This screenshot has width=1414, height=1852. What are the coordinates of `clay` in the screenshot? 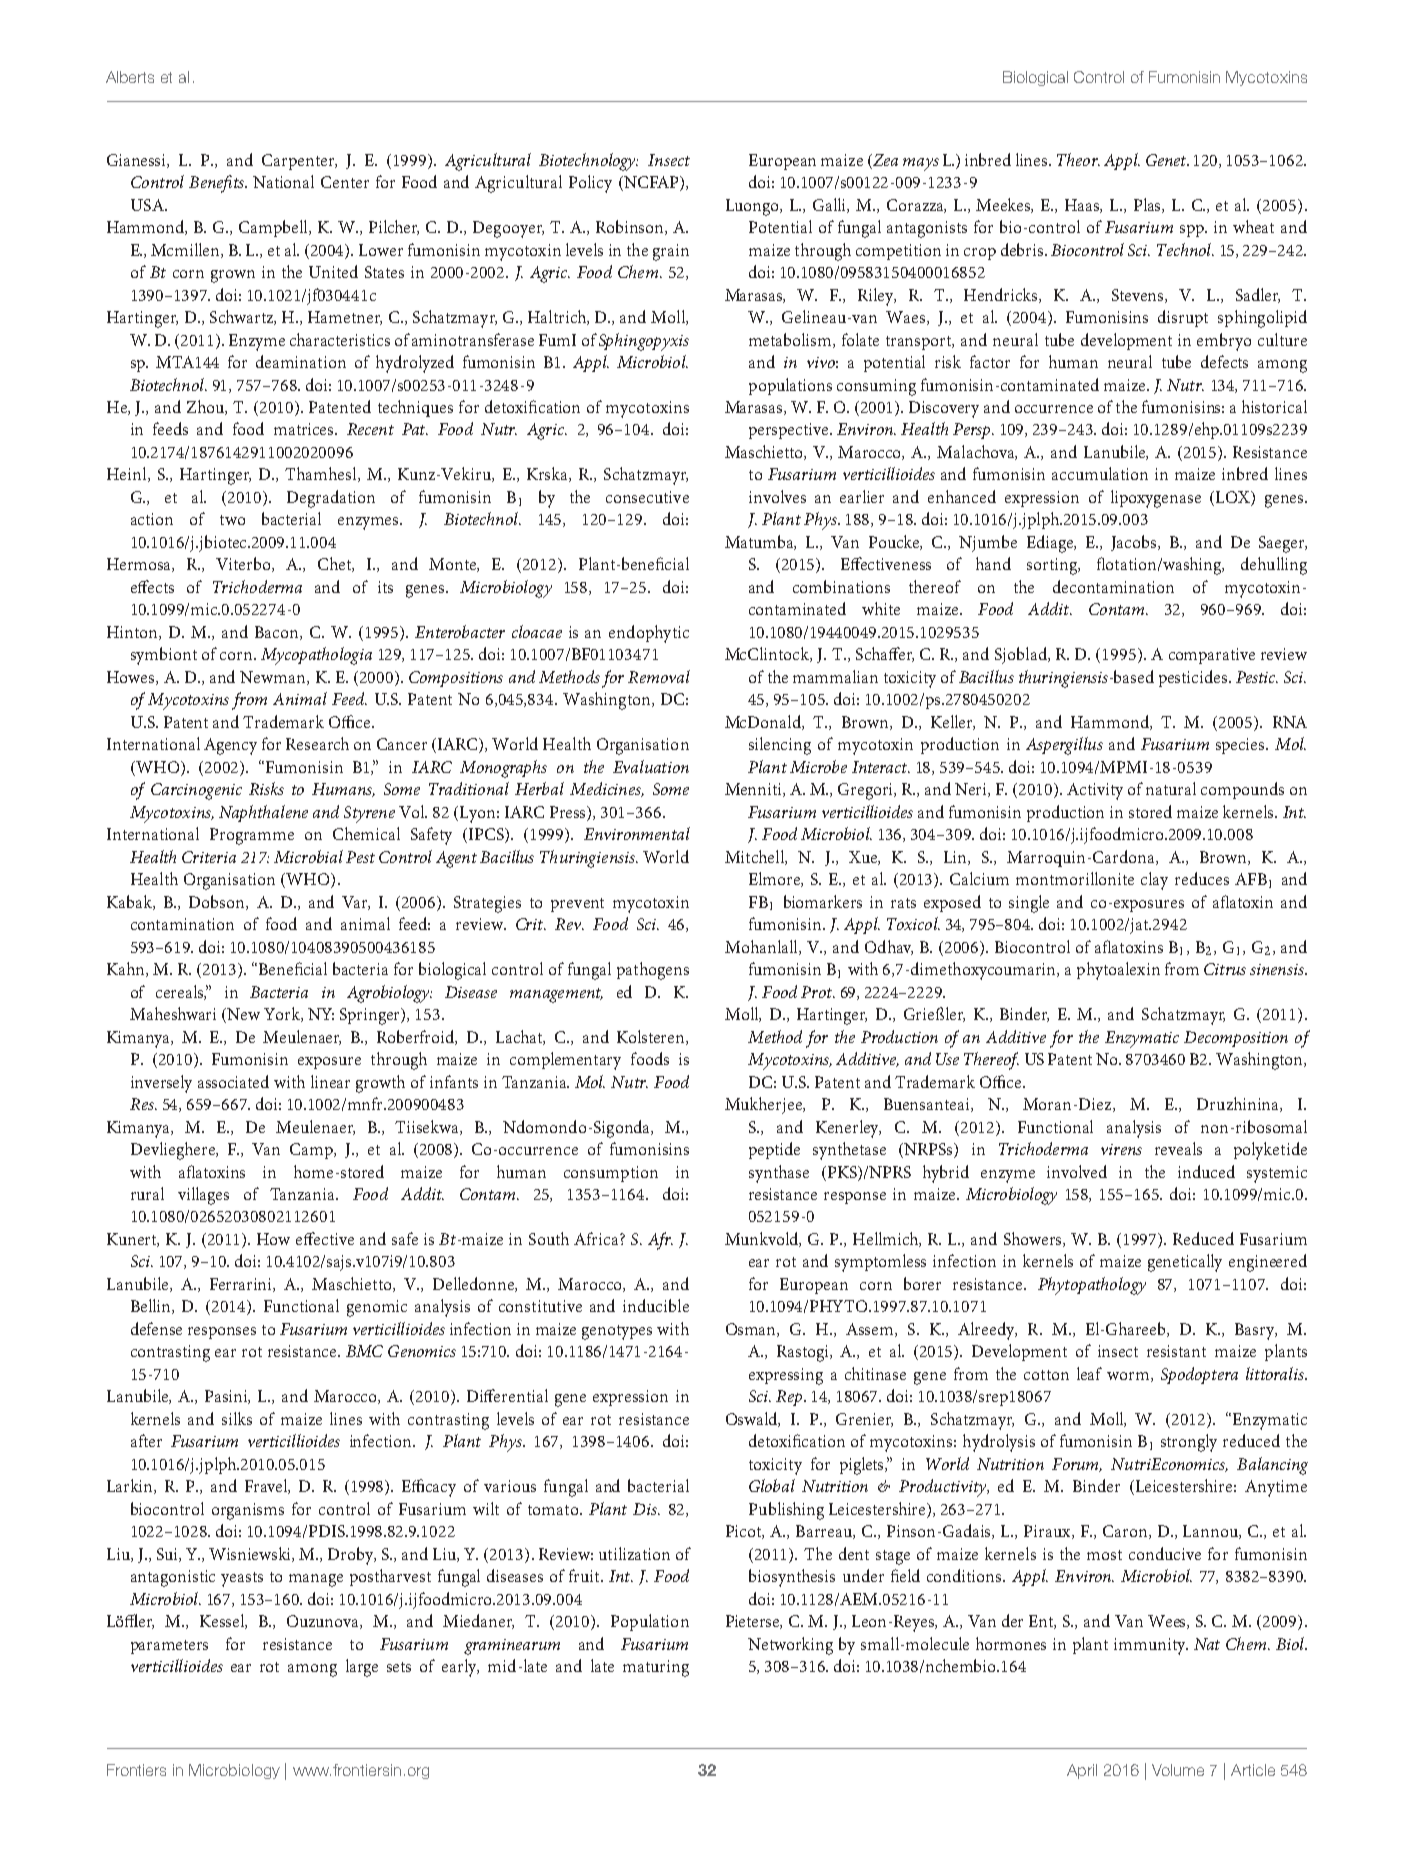 It's located at (1154, 881).
